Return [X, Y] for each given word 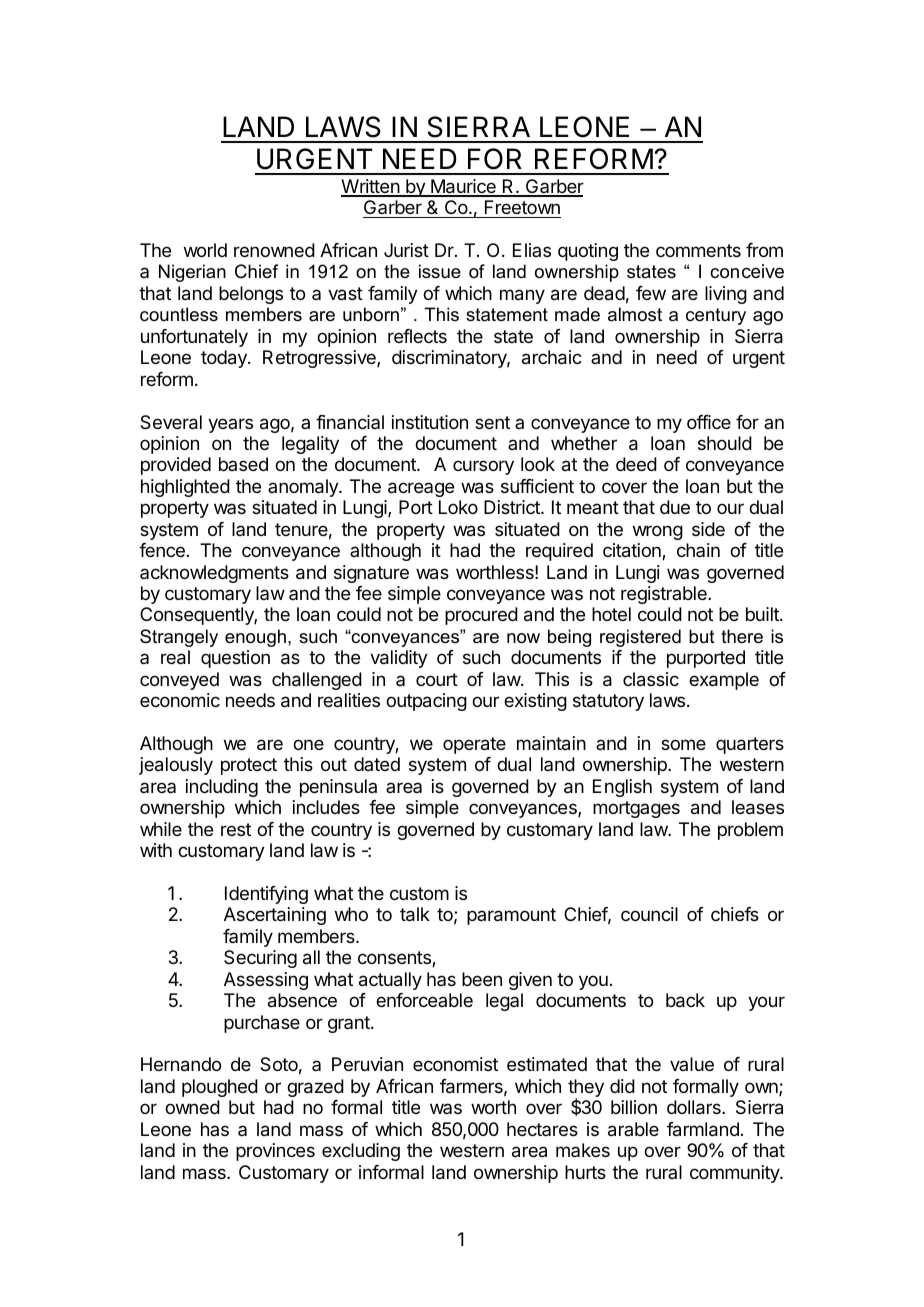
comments [698, 250]
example [724, 681]
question [235, 659]
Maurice [463, 187]
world [205, 250]
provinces [275, 1152]
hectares [542, 1129]
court [437, 679]
